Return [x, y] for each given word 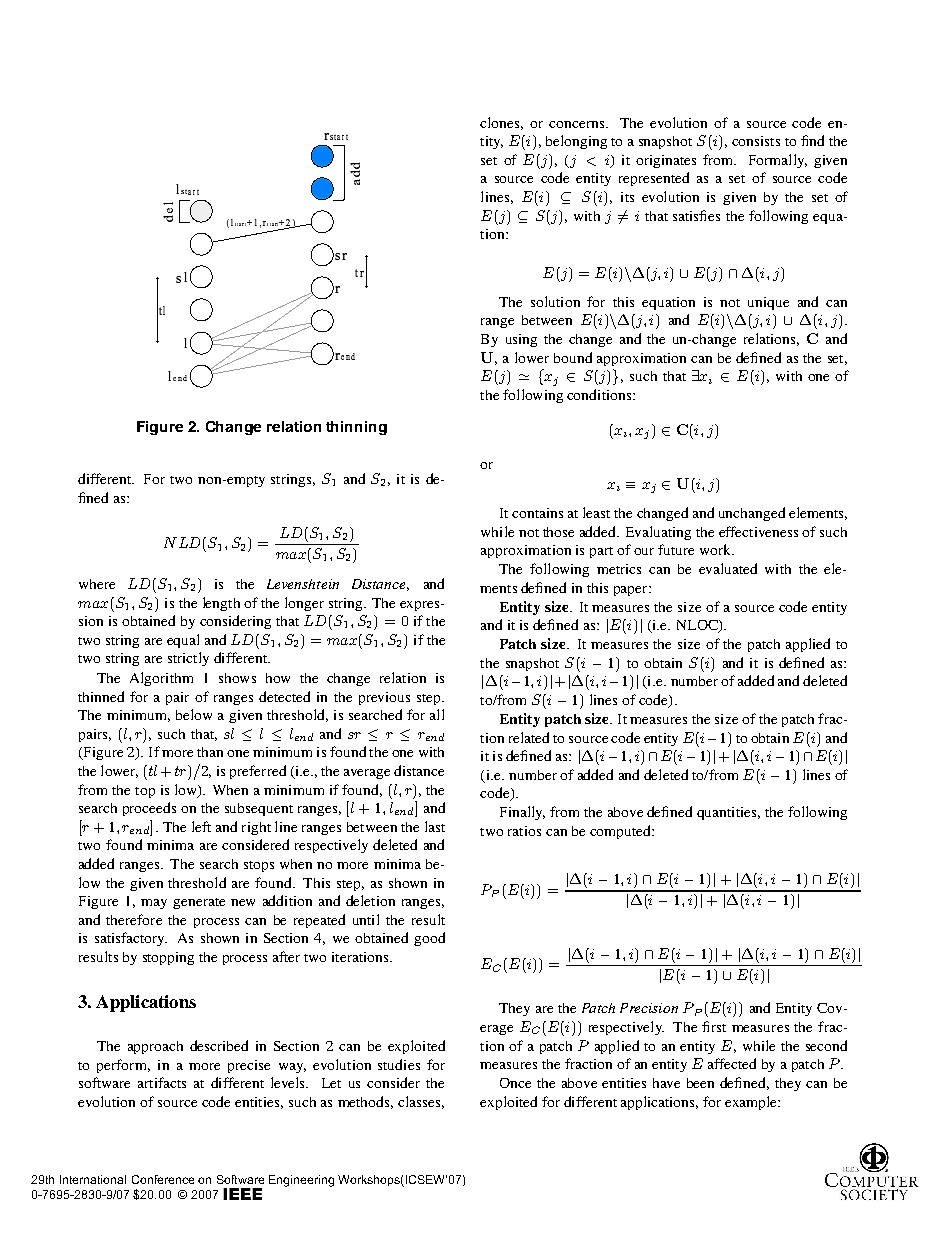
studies [399, 1064]
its [627, 197]
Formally [778, 161]
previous [384, 698]
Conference [163, 1179]
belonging [576, 142]
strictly [188, 659]
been [700, 1083]
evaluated [728, 568]
